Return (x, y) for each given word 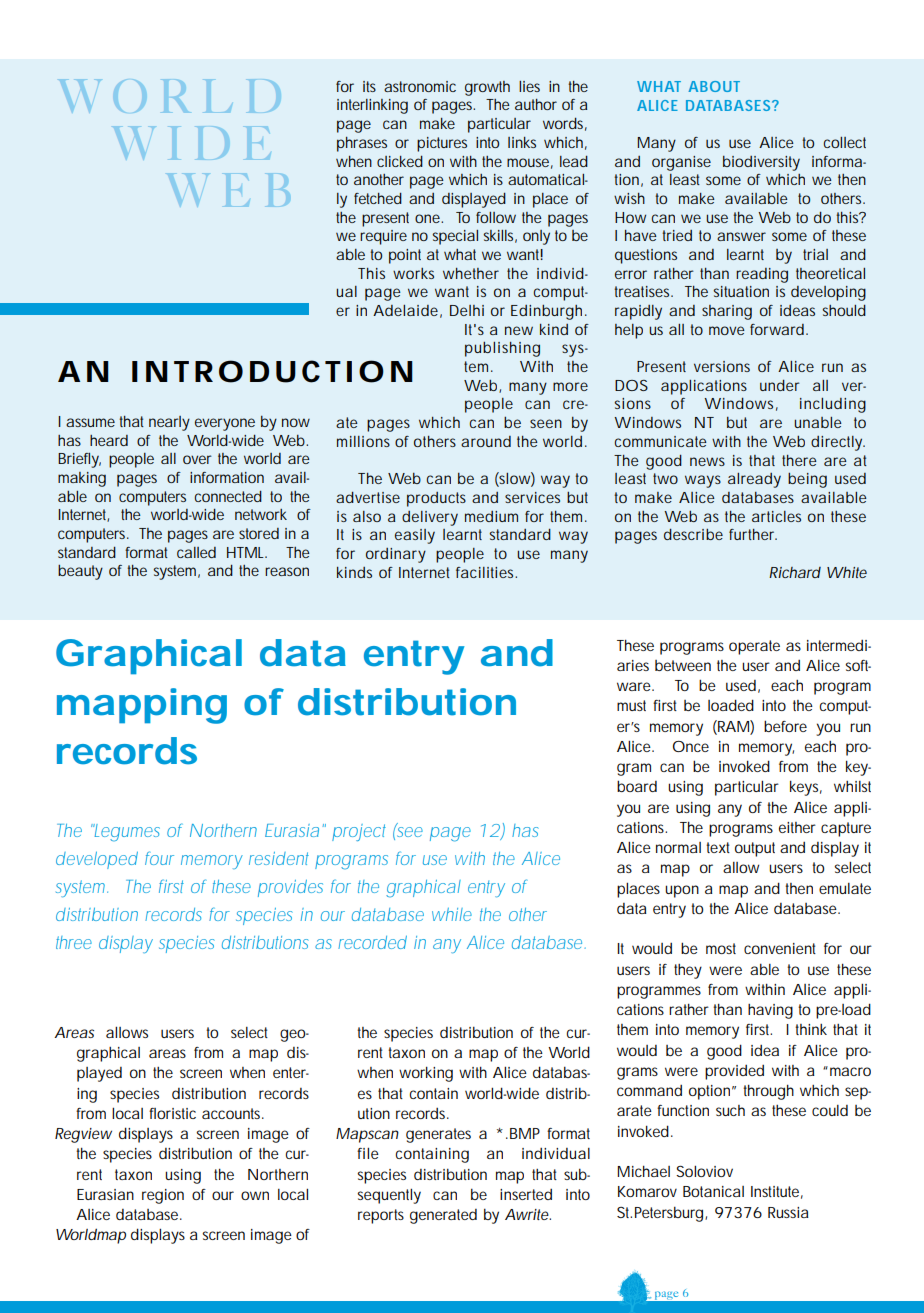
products (436, 499)
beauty (80, 572)
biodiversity (761, 163)
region (163, 1196)
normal (678, 847)
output (755, 849)
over (197, 459)
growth (487, 88)
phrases (362, 144)
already (754, 480)
